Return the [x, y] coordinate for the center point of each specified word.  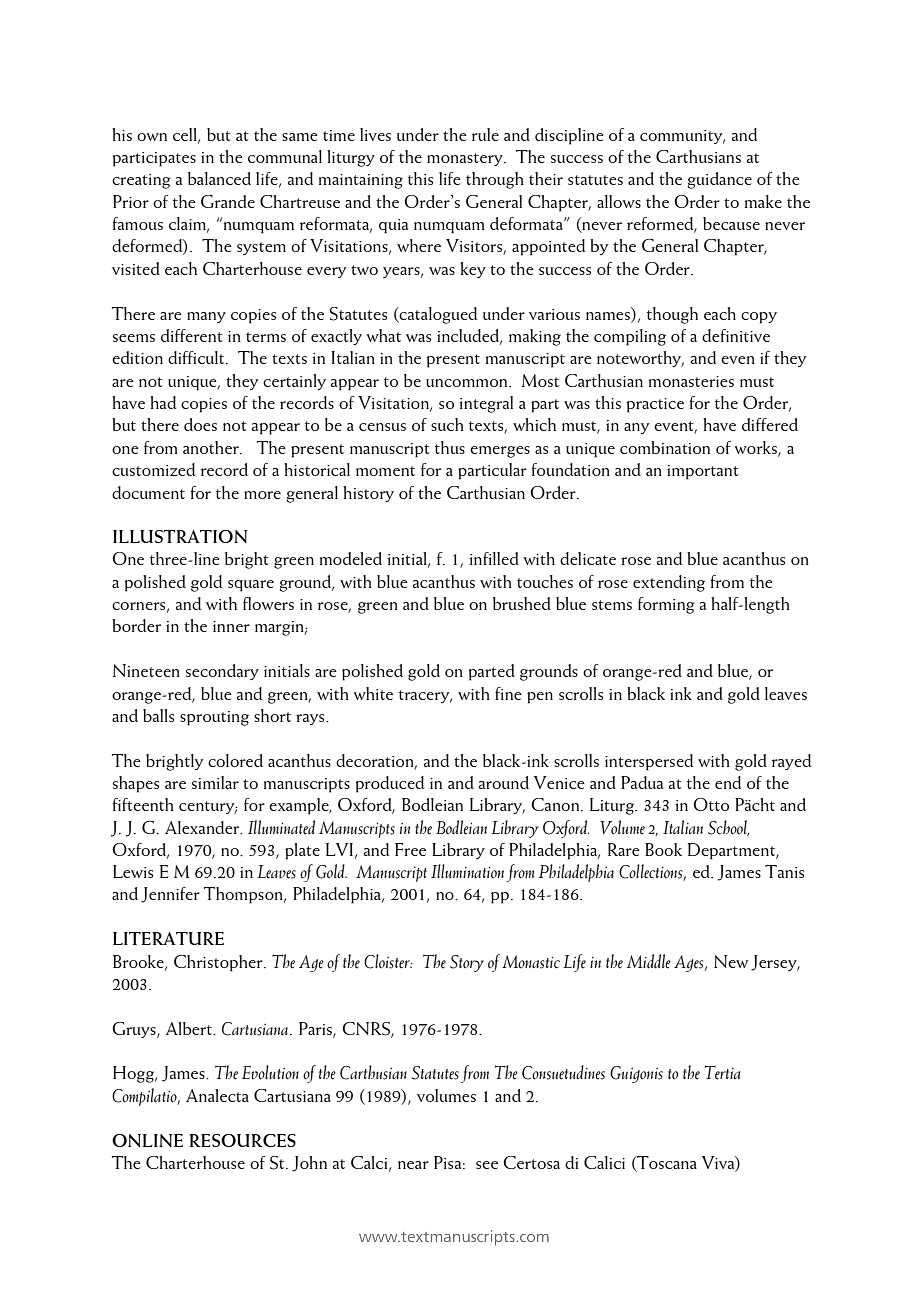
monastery [466, 159]
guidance [719, 180]
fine [508, 693]
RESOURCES [242, 1140]
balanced [219, 178]
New [731, 961]
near [413, 1165]
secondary [222, 672]
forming [666, 605]
